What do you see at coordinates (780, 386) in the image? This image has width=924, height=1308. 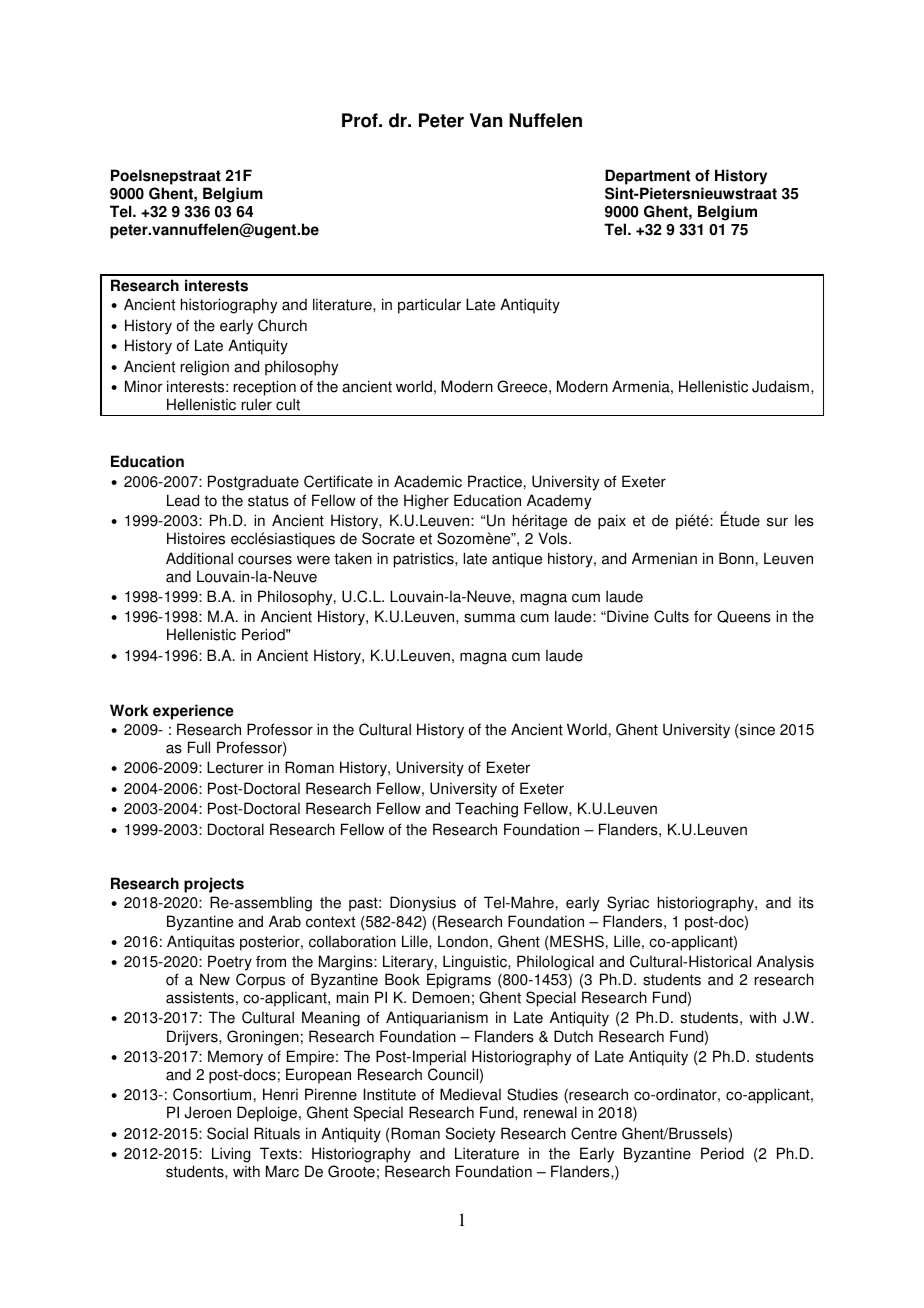 I see `Judaism` at bounding box center [780, 386].
